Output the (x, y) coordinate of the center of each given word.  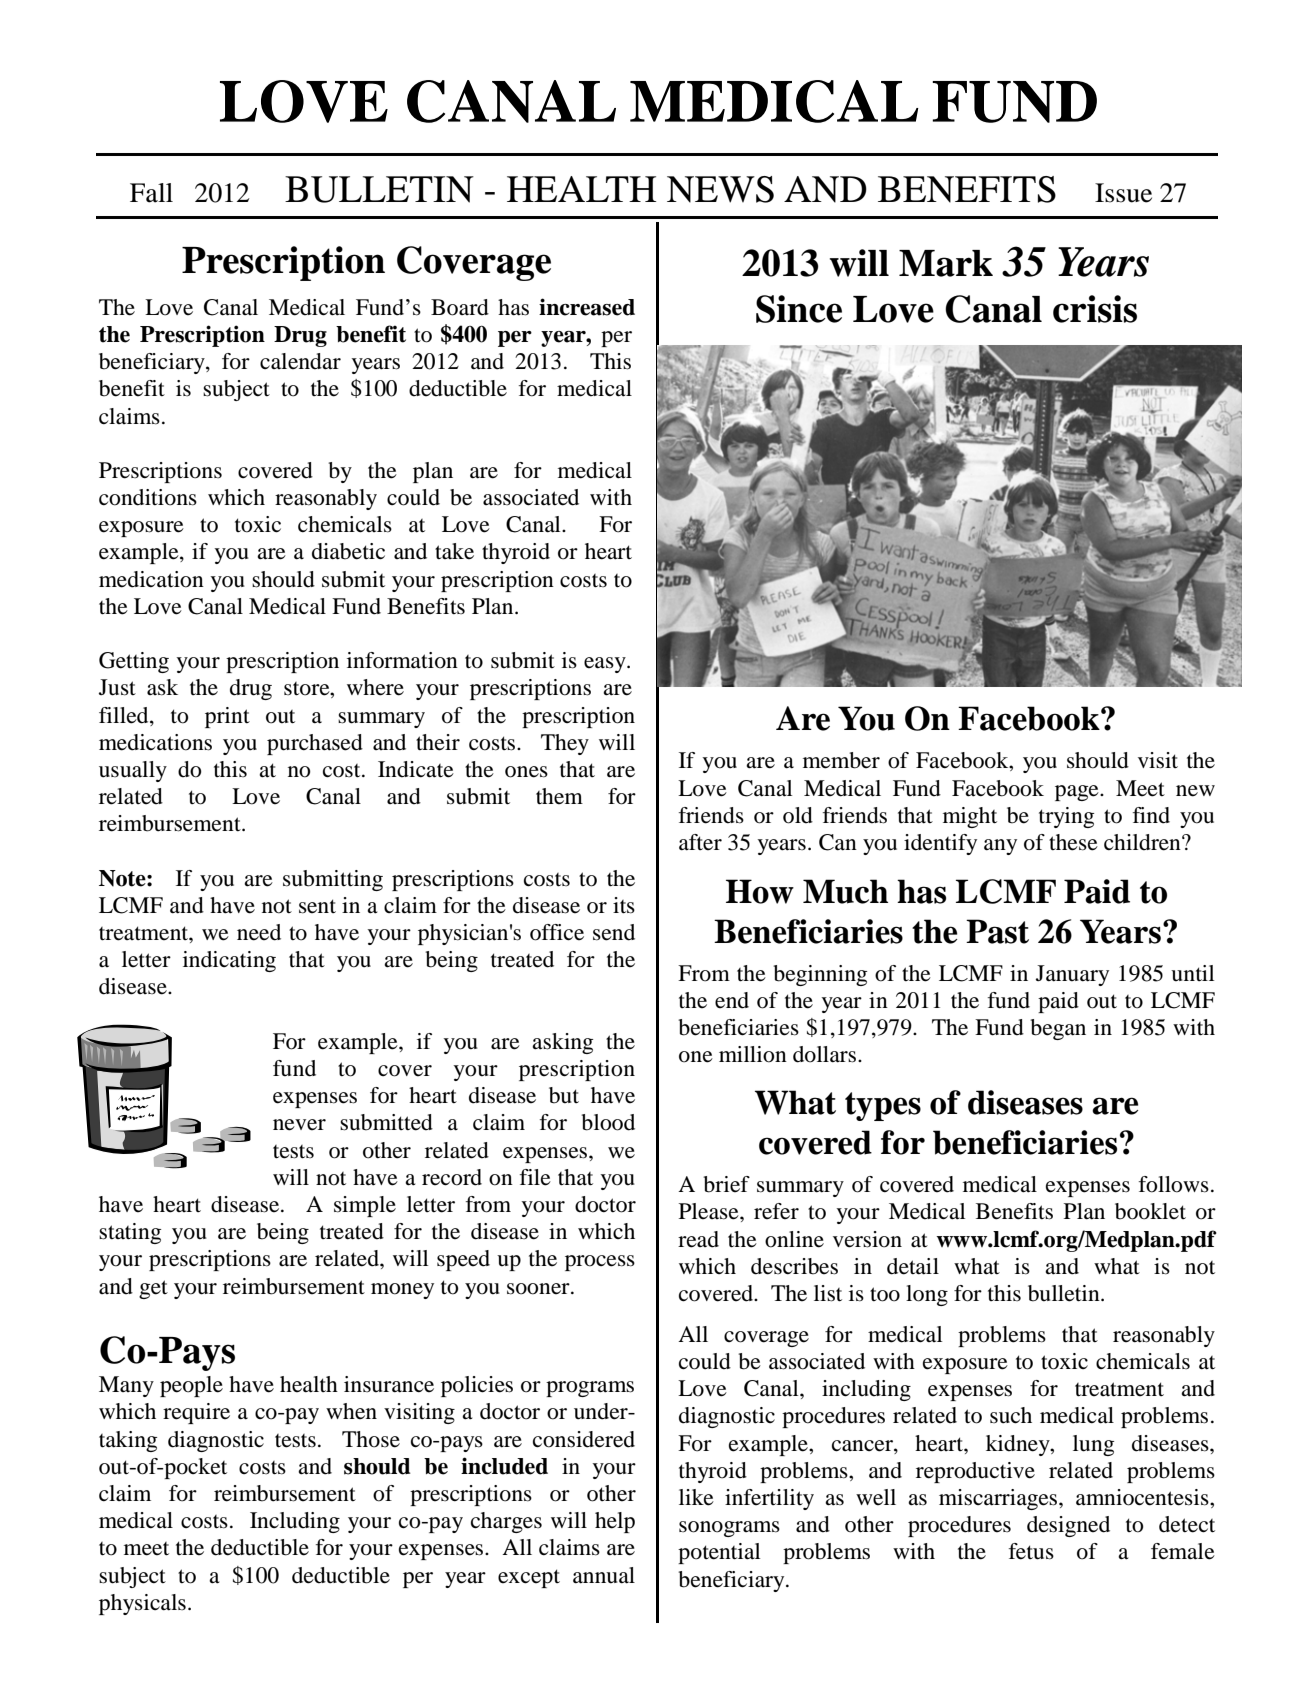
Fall (151, 193)
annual (604, 1575)
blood (608, 1122)
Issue (1123, 193)
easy (606, 665)
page (1078, 793)
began (1058, 1029)
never (299, 1125)
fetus (1031, 1551)
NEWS (720, 189)
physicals (142, 1604)
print (227, 717)
